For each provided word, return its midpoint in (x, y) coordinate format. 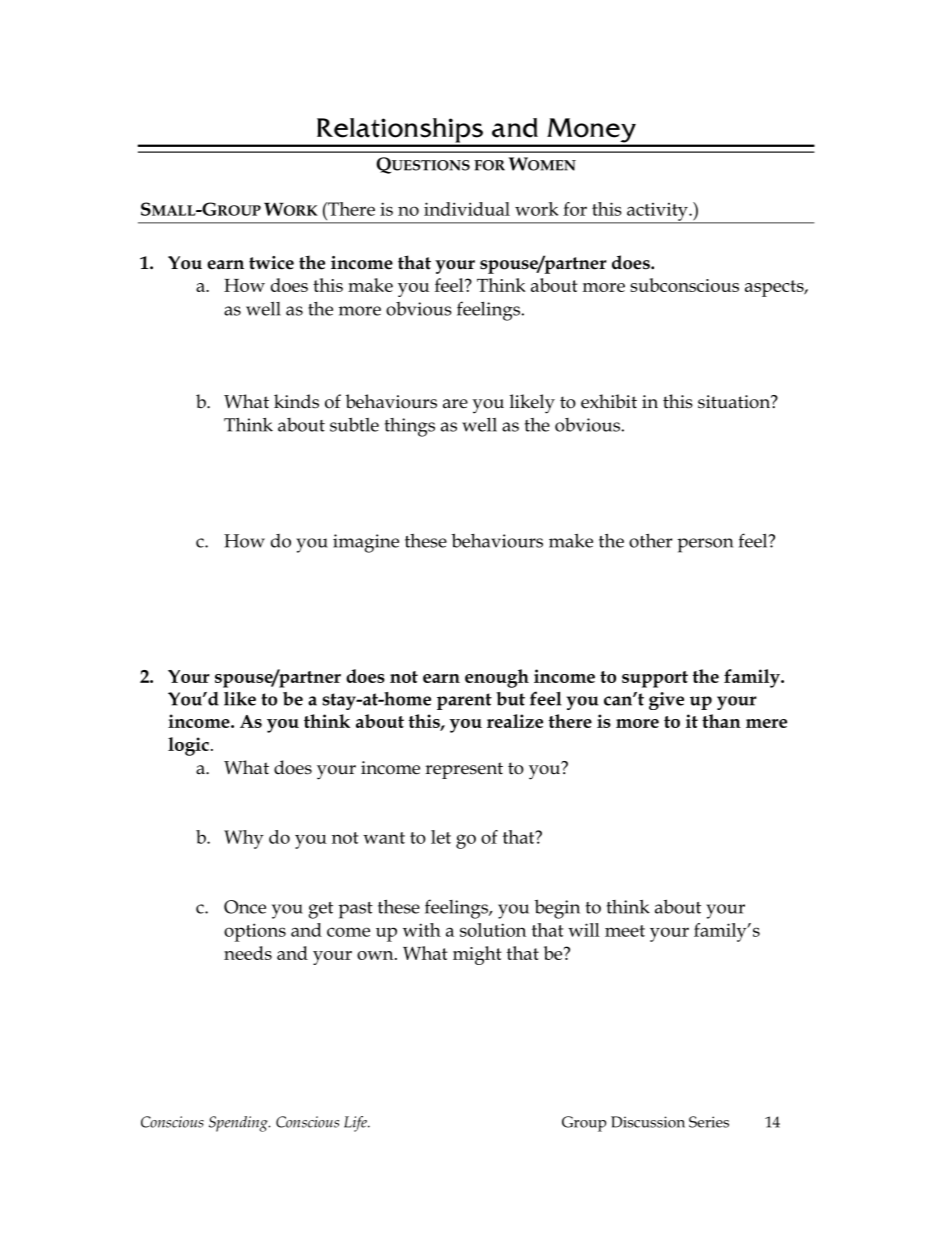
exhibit (609, 401)
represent (464, 770)
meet (625, 931)
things (410, 427)
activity (657, 213)
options (255, 932)
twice (271, 263)
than (721, 721)
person (705, 545)
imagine (366, 543)
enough (497, 678)
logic (188, 746)
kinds (296, 401)
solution (493, 930)
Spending (239, 1124)
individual (467, 209)
